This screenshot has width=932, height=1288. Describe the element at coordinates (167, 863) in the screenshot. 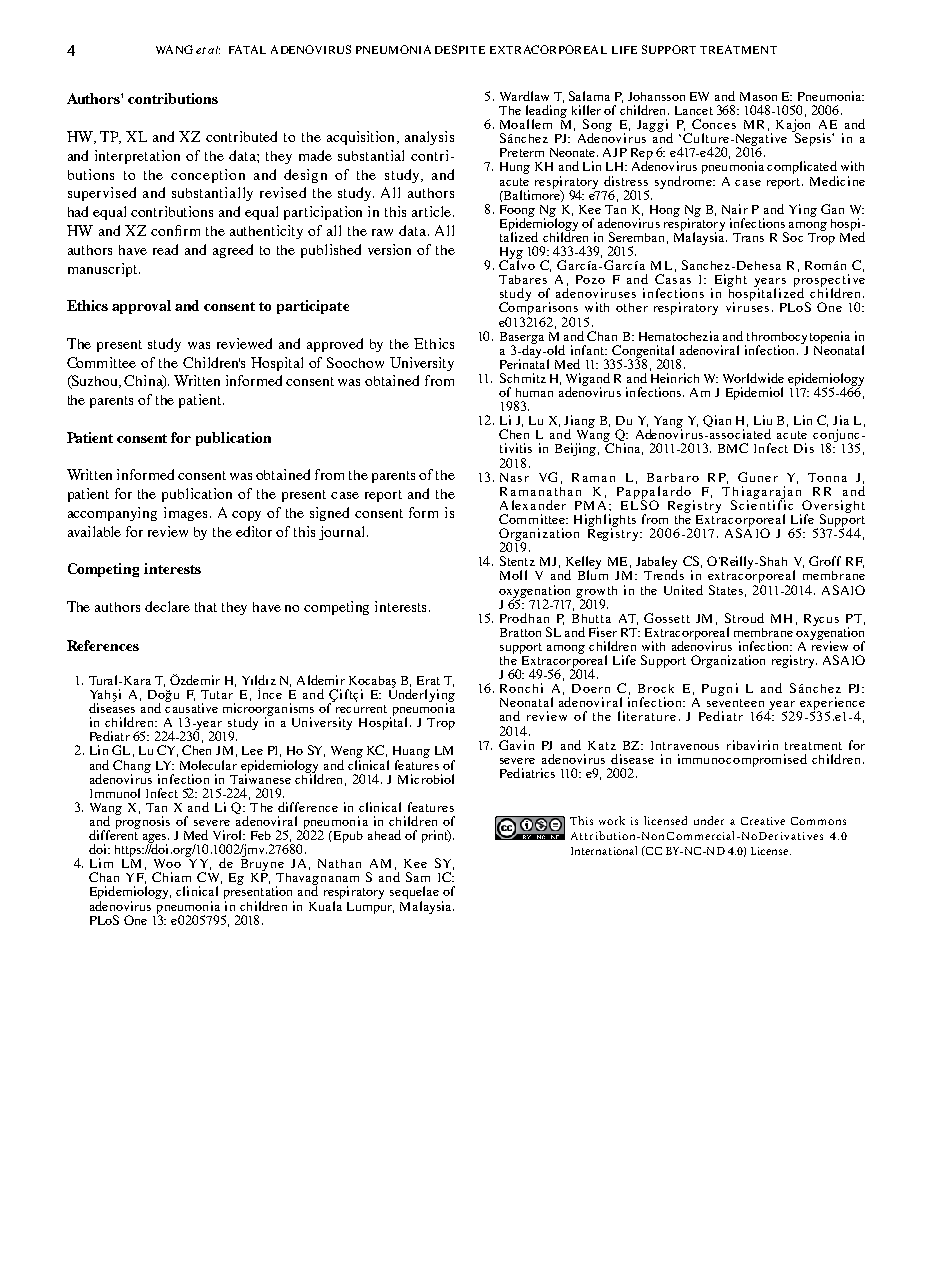

I see `Woo` at that location.
